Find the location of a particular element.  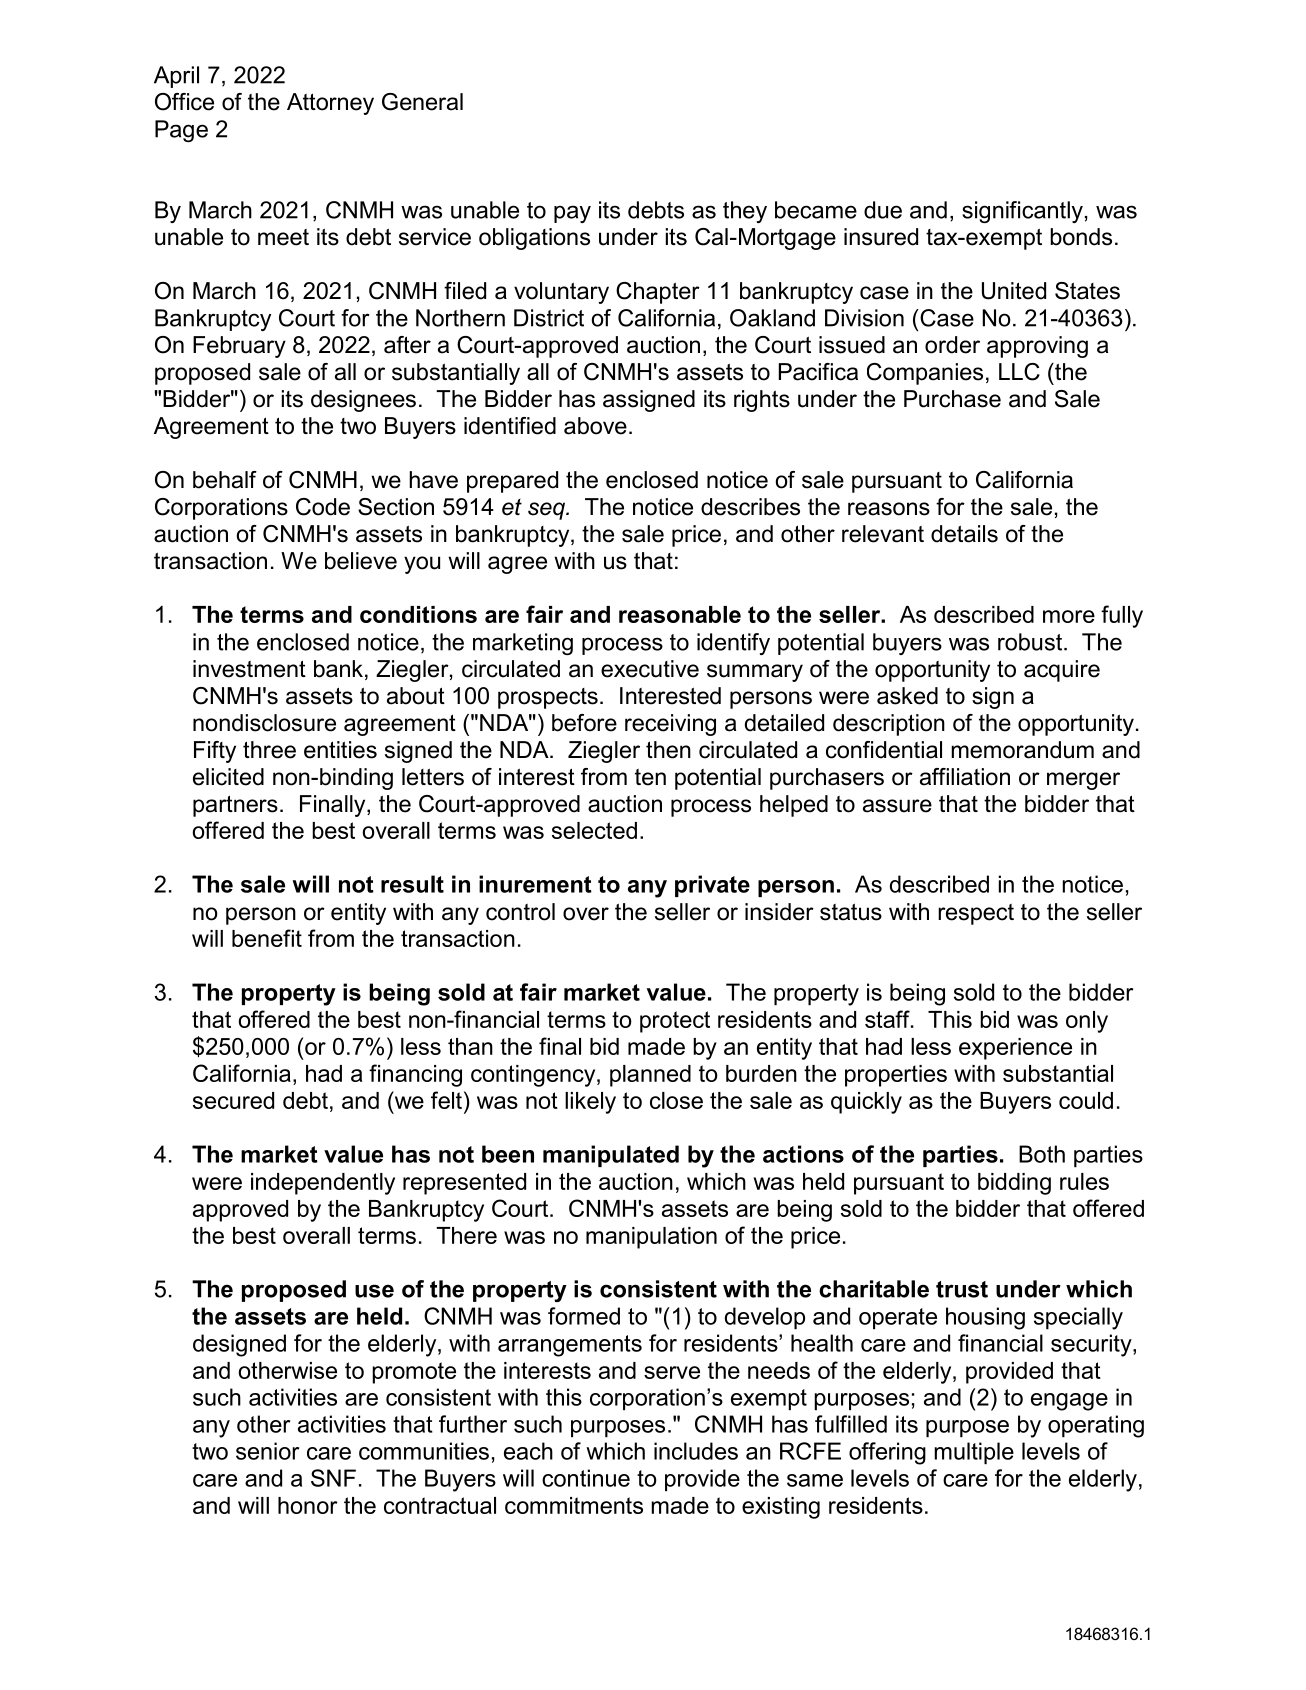

affiliation is located at coordinates (965, 777).
